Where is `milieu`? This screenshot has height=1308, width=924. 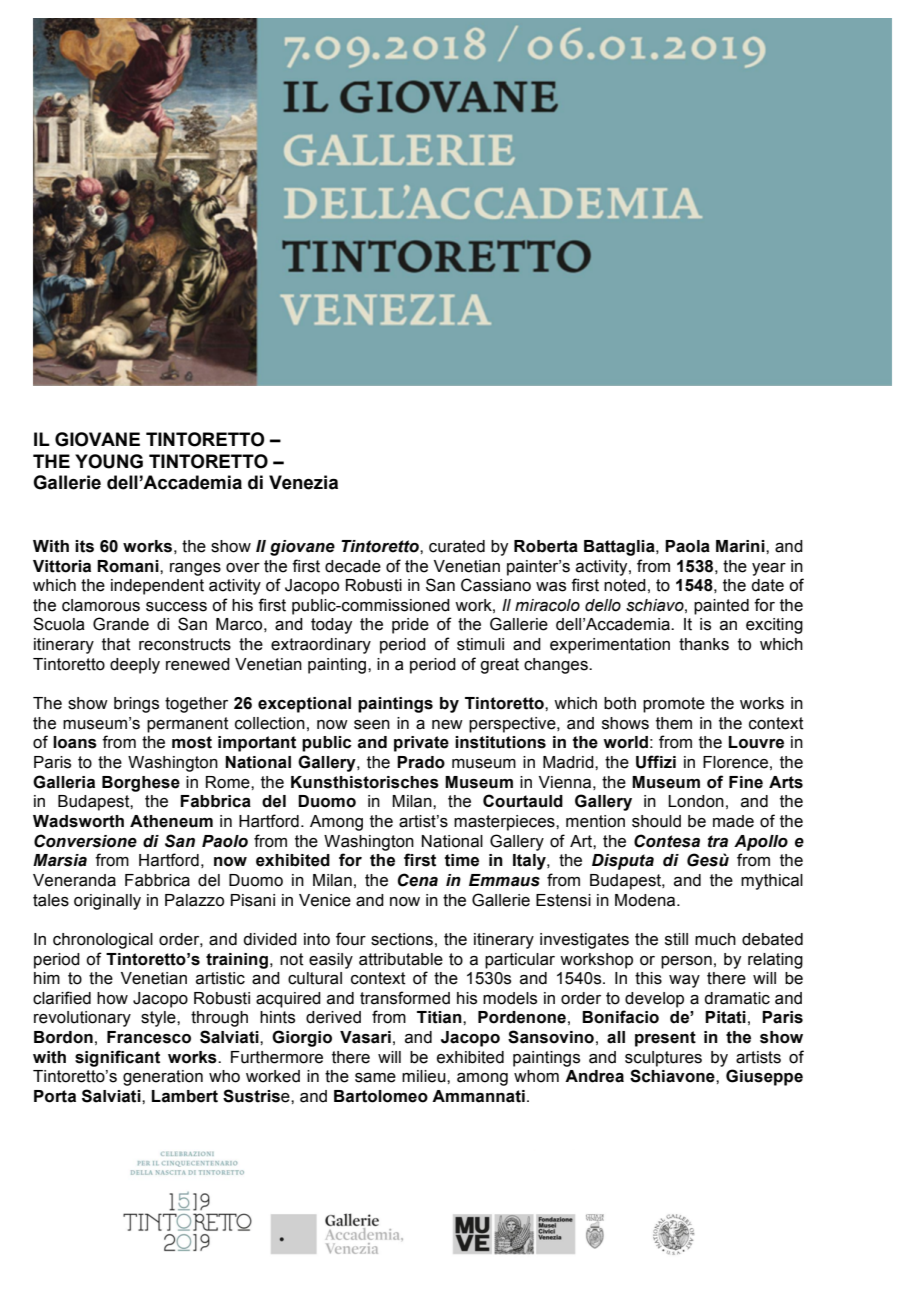
milieu is located at coordinates (425, 1076).
